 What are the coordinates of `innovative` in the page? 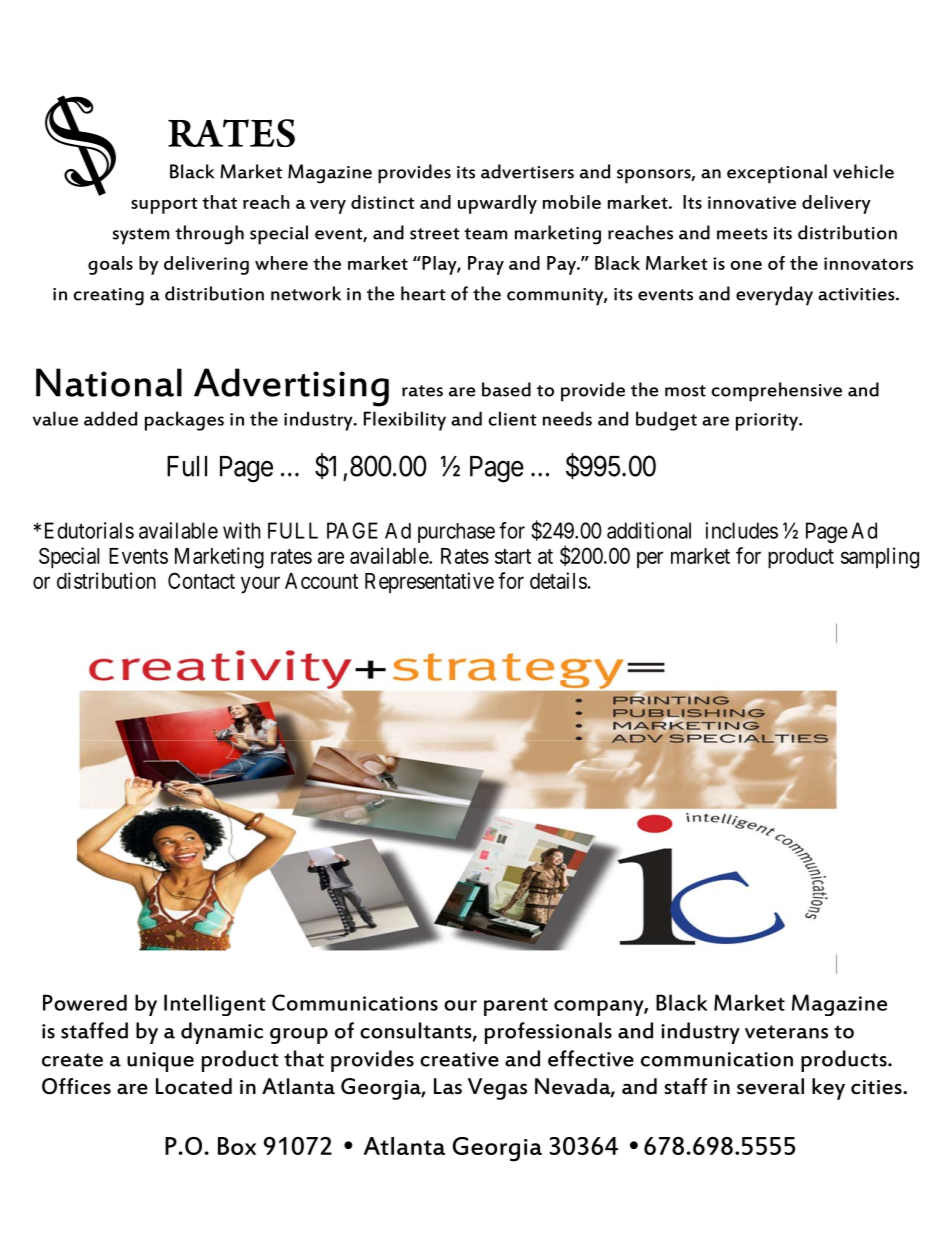 It's located at (752, 202).
